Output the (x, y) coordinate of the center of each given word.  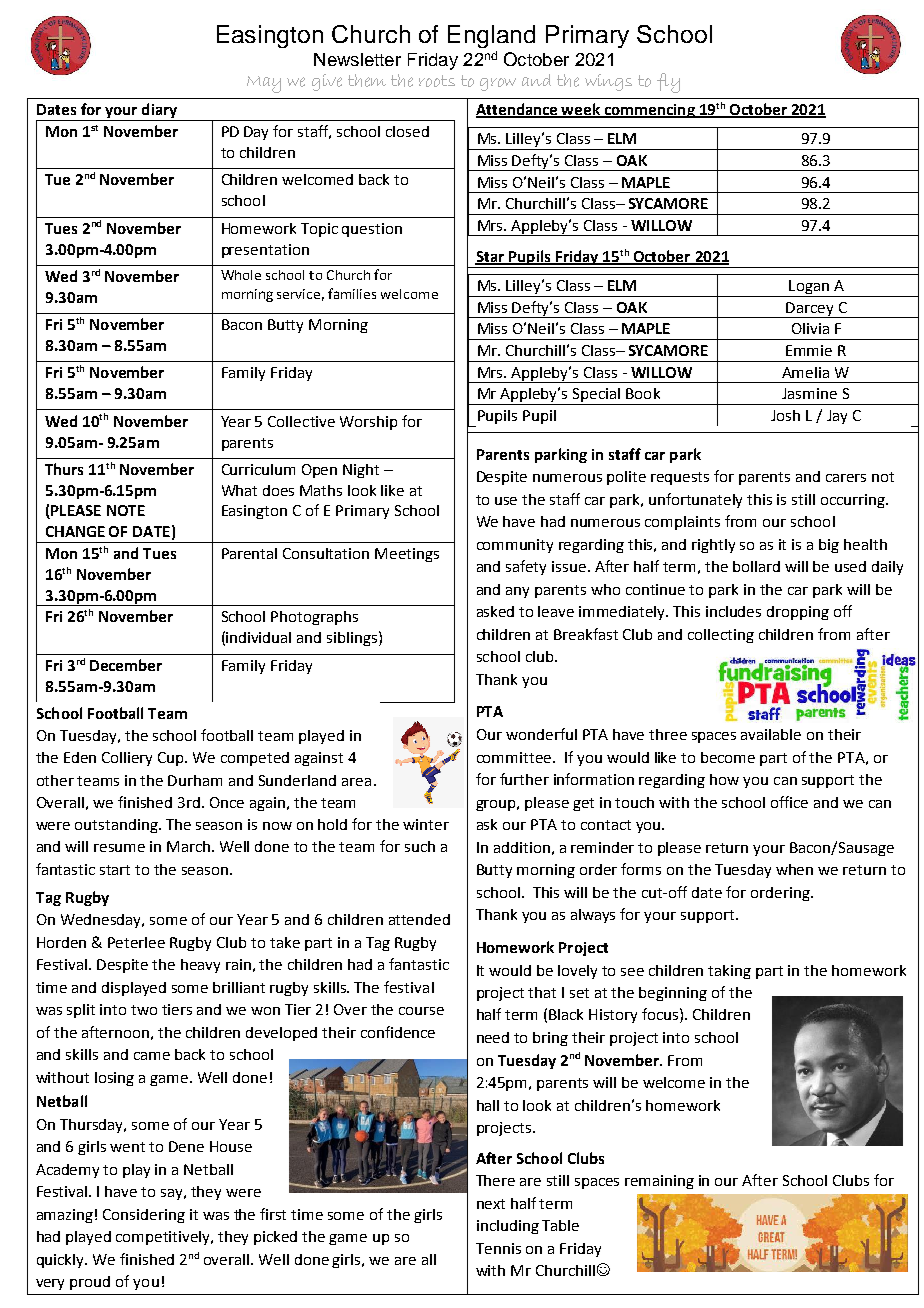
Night (361, 471)
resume (119, 848)
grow (498, 84)
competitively (164, 1238)
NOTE (126, 510)
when (794, 869)
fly (668, 83)
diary (159, 110)
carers (846, 478)
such (420, 846)
